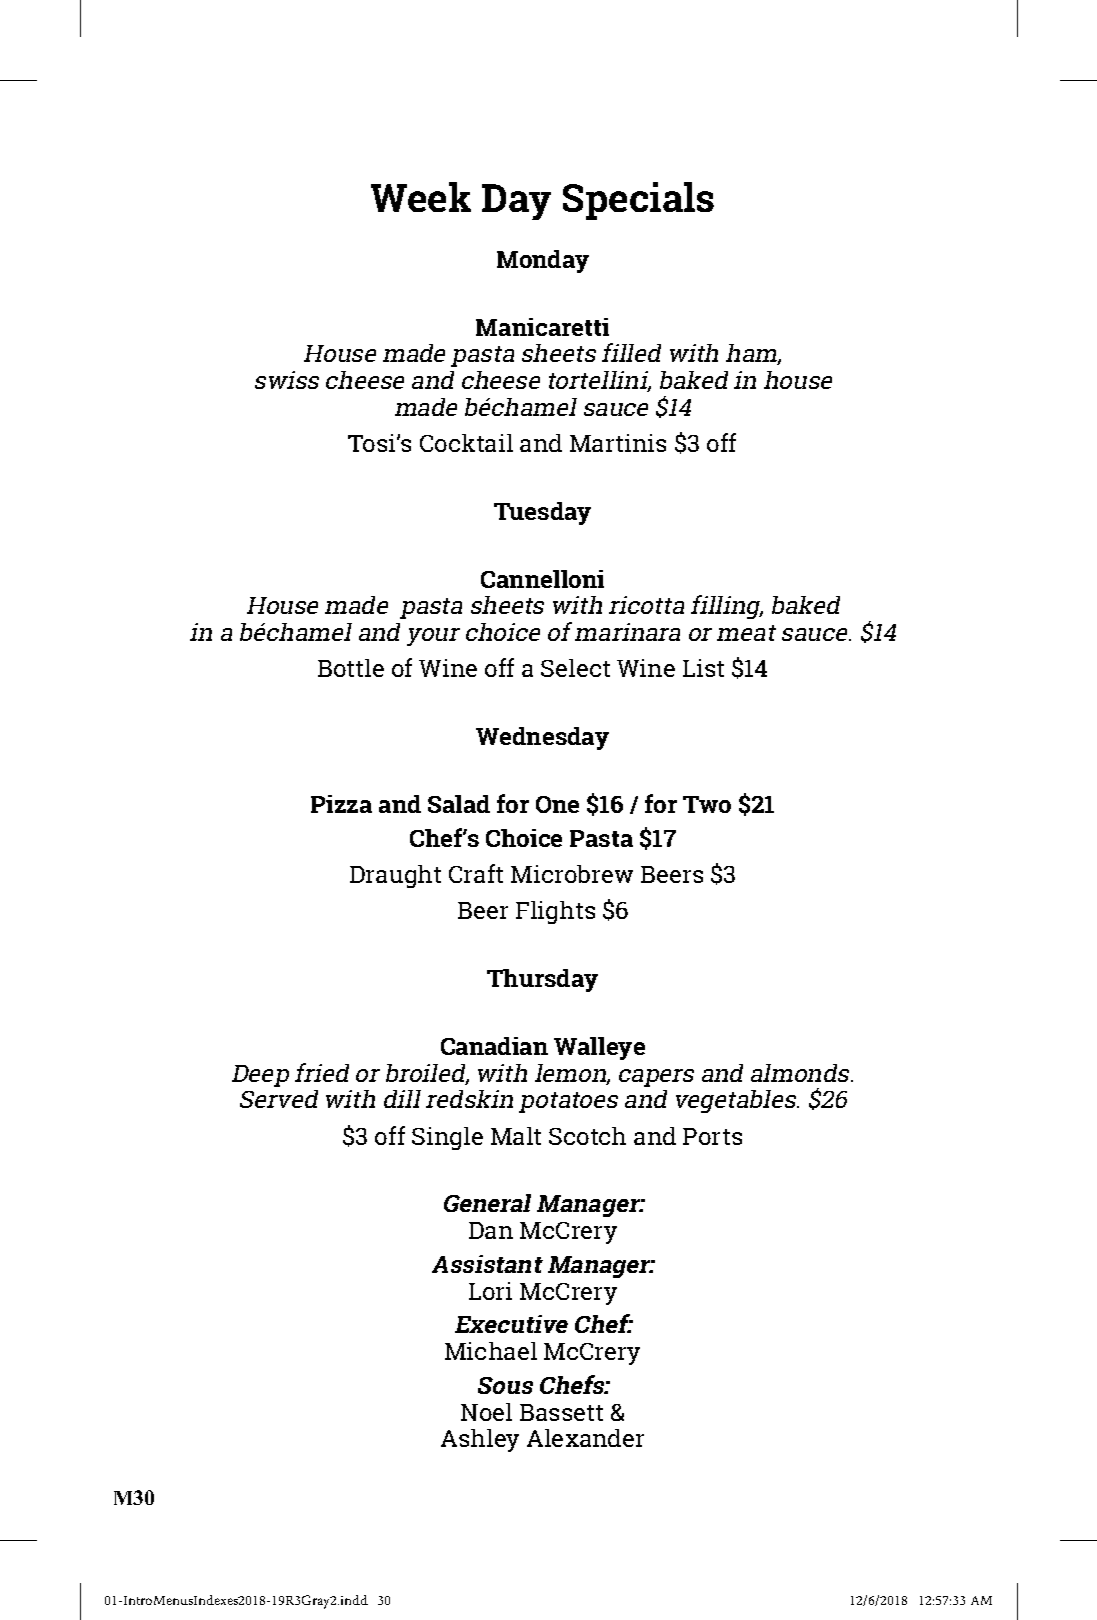  I want to click on Thursday, so click(542, 980).
